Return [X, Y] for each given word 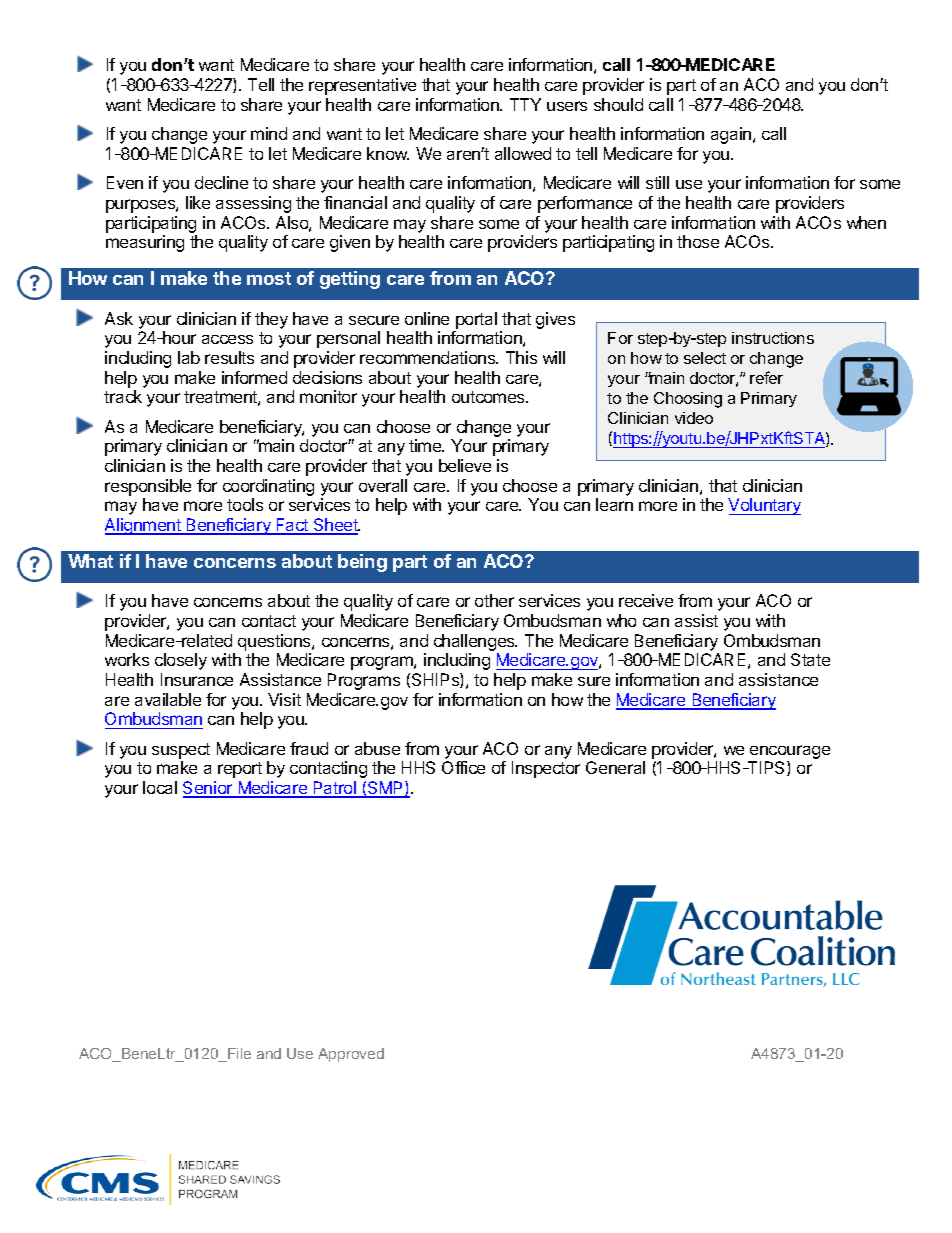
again [732, 135]
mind [269, 133]
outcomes [489, 397]
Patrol [334, 789]
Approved [351, 1055]
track [123, 396]
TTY [525, 104]
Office [463, 767]
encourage [789, 753]
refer [766, 377]
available [168, 699]
